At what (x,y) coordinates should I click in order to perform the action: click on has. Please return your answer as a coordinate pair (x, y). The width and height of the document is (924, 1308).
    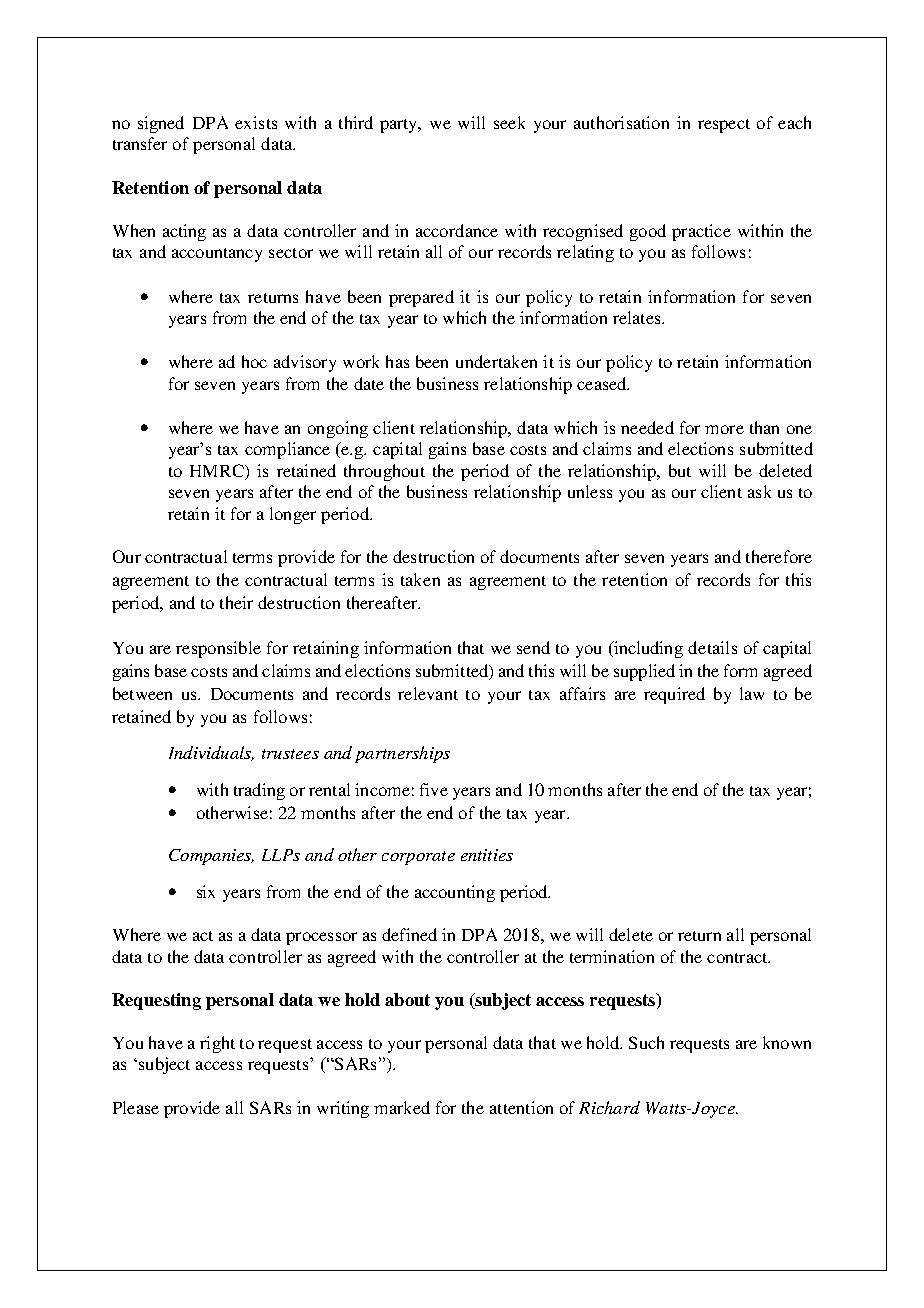
    Looking at the image, I should click on (397, 361).
